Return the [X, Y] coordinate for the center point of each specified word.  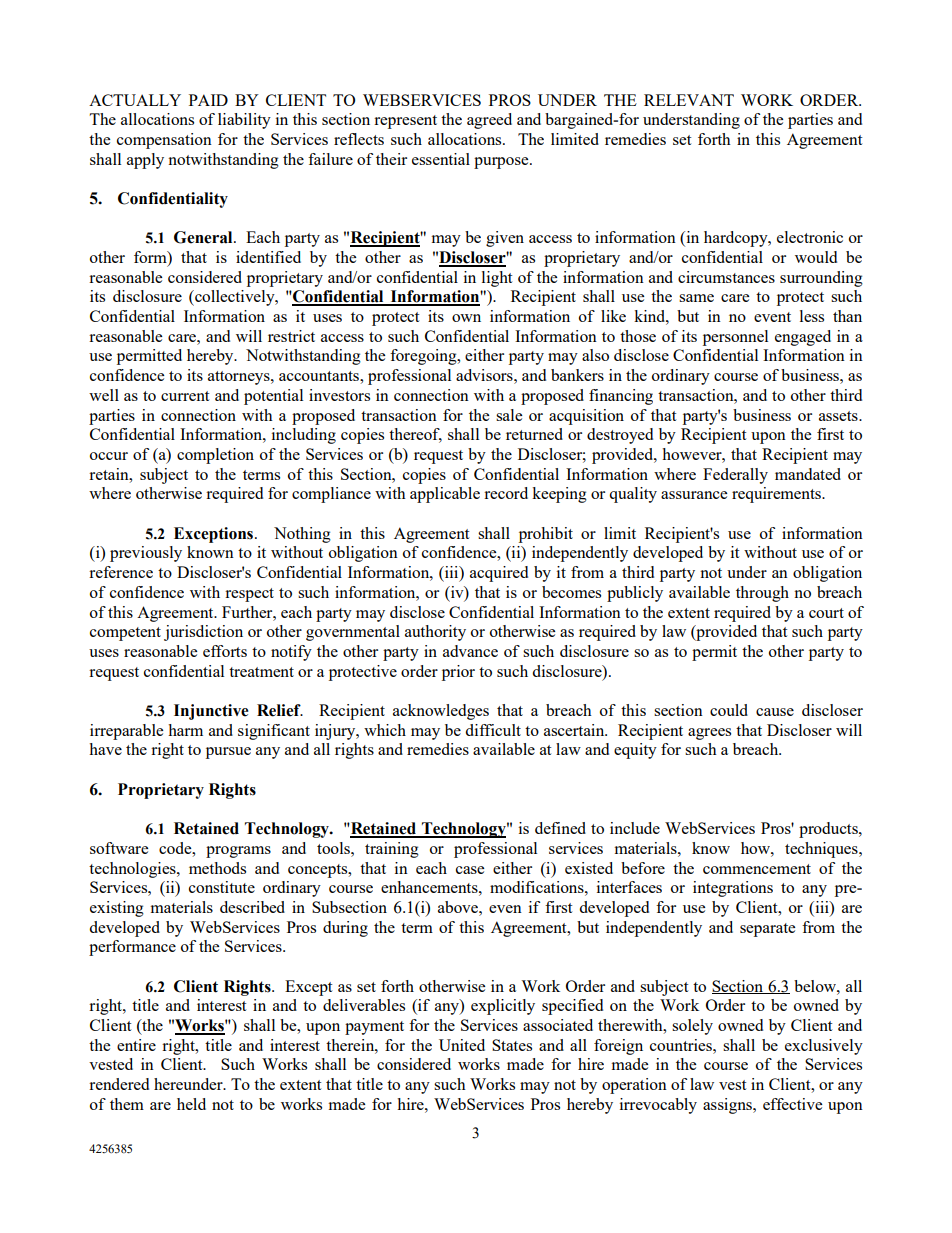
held [191, 1104]
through [762, 594]
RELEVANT [689, 100]
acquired [499, 574]
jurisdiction [203, 633]
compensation [164, 141]
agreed [489, 121]
